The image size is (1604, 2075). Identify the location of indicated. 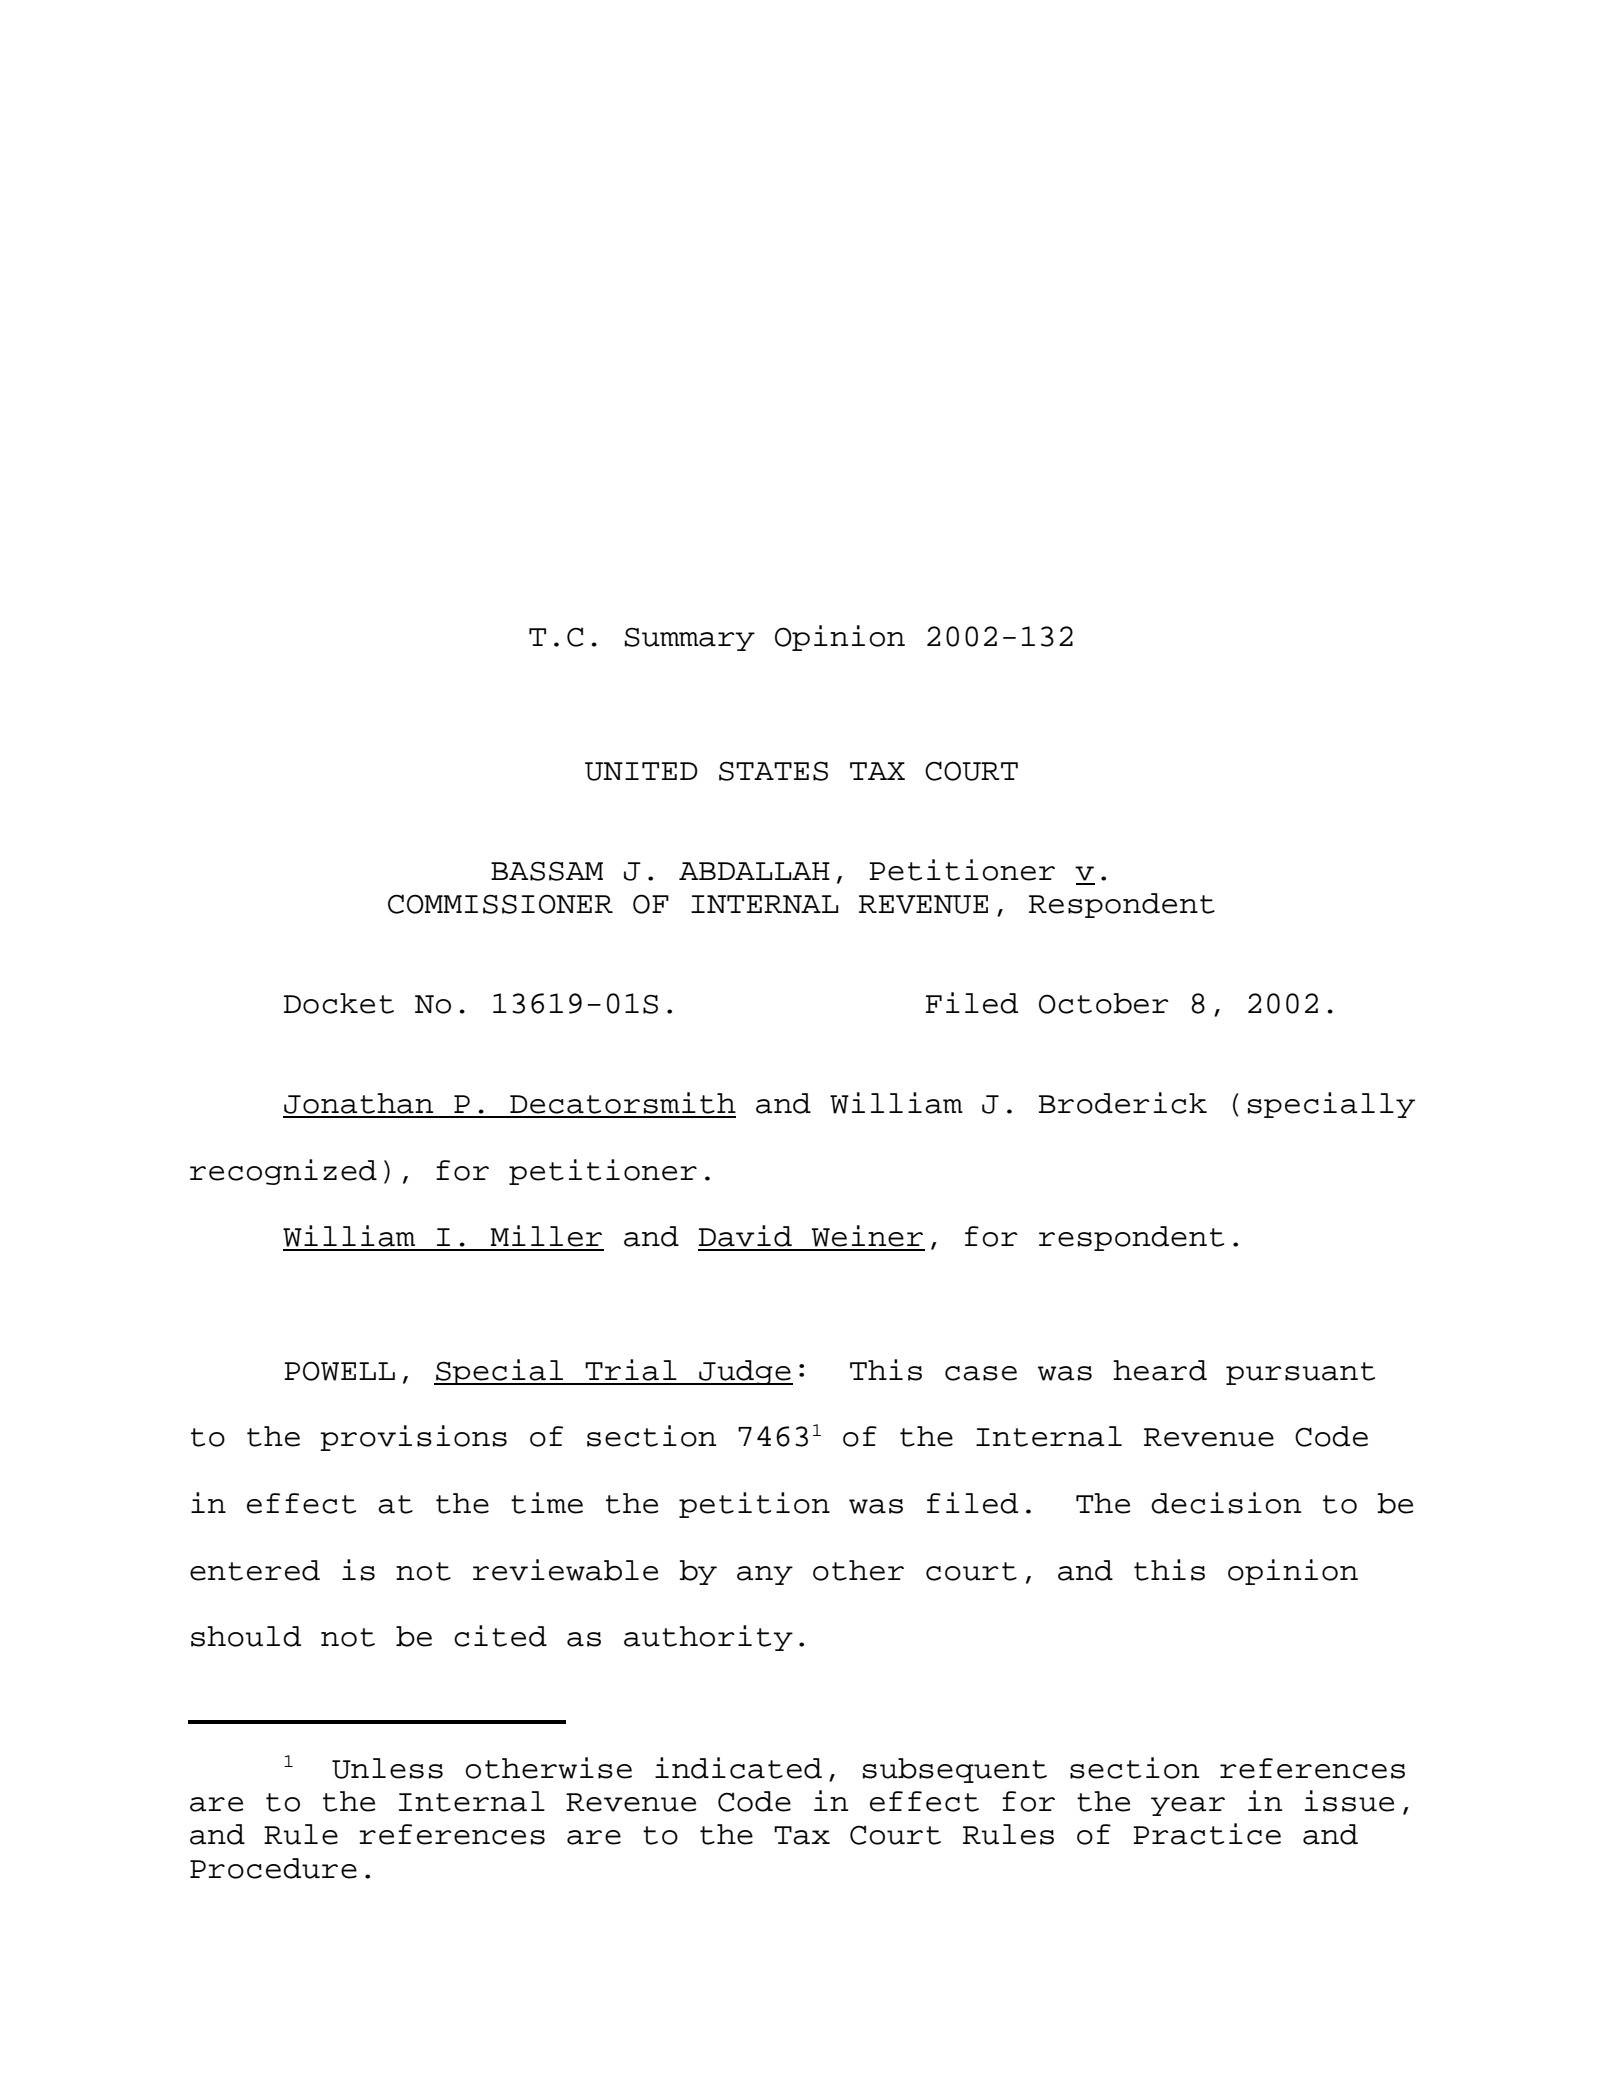
(738, 1768).
